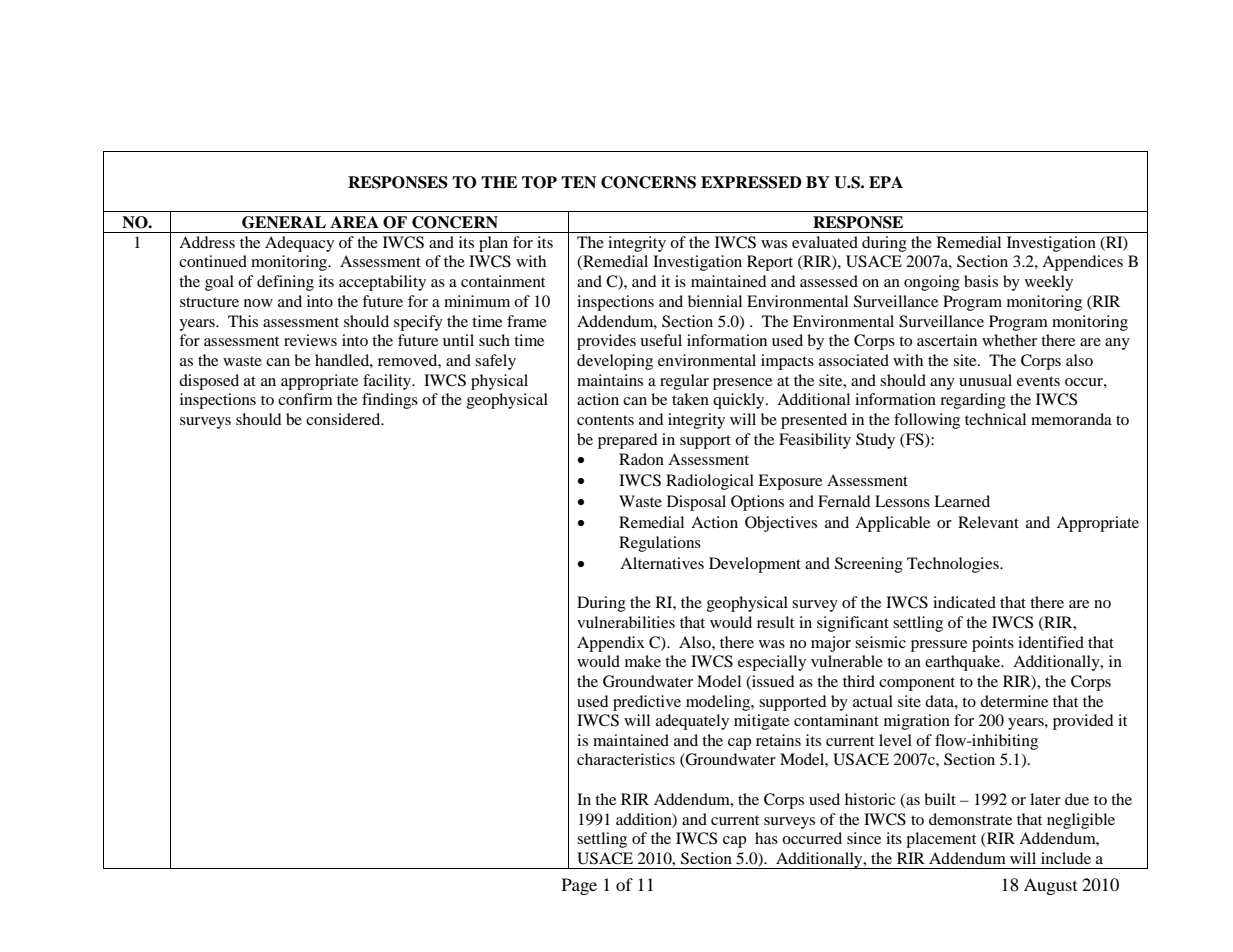 This screenshot has width=1233, height=952. What do you see at coordinates (344, 419) in the screenshot?
I see `considered` at bounding box center [344, 419].
